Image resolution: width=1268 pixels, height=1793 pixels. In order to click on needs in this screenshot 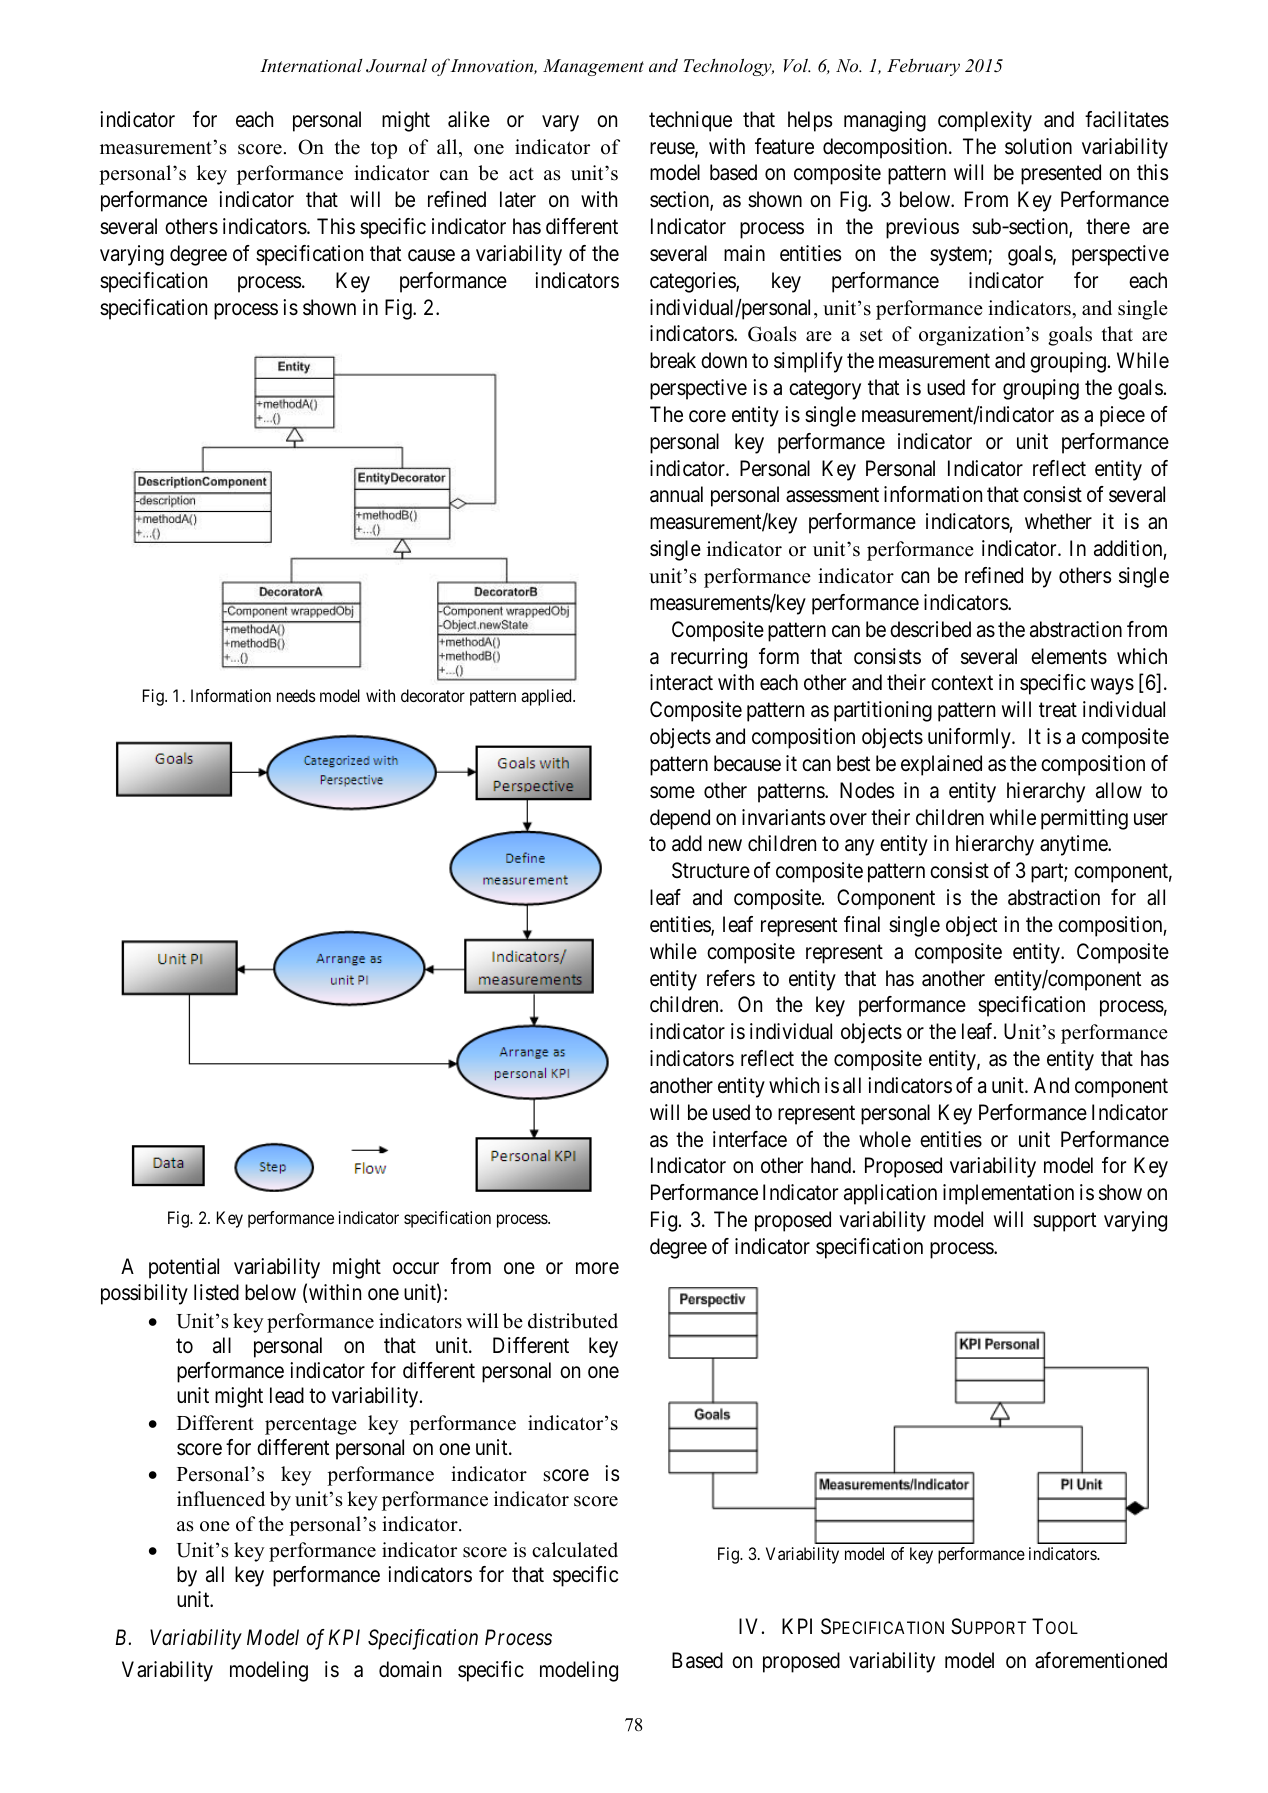, I will do `click(296, 695)`.
